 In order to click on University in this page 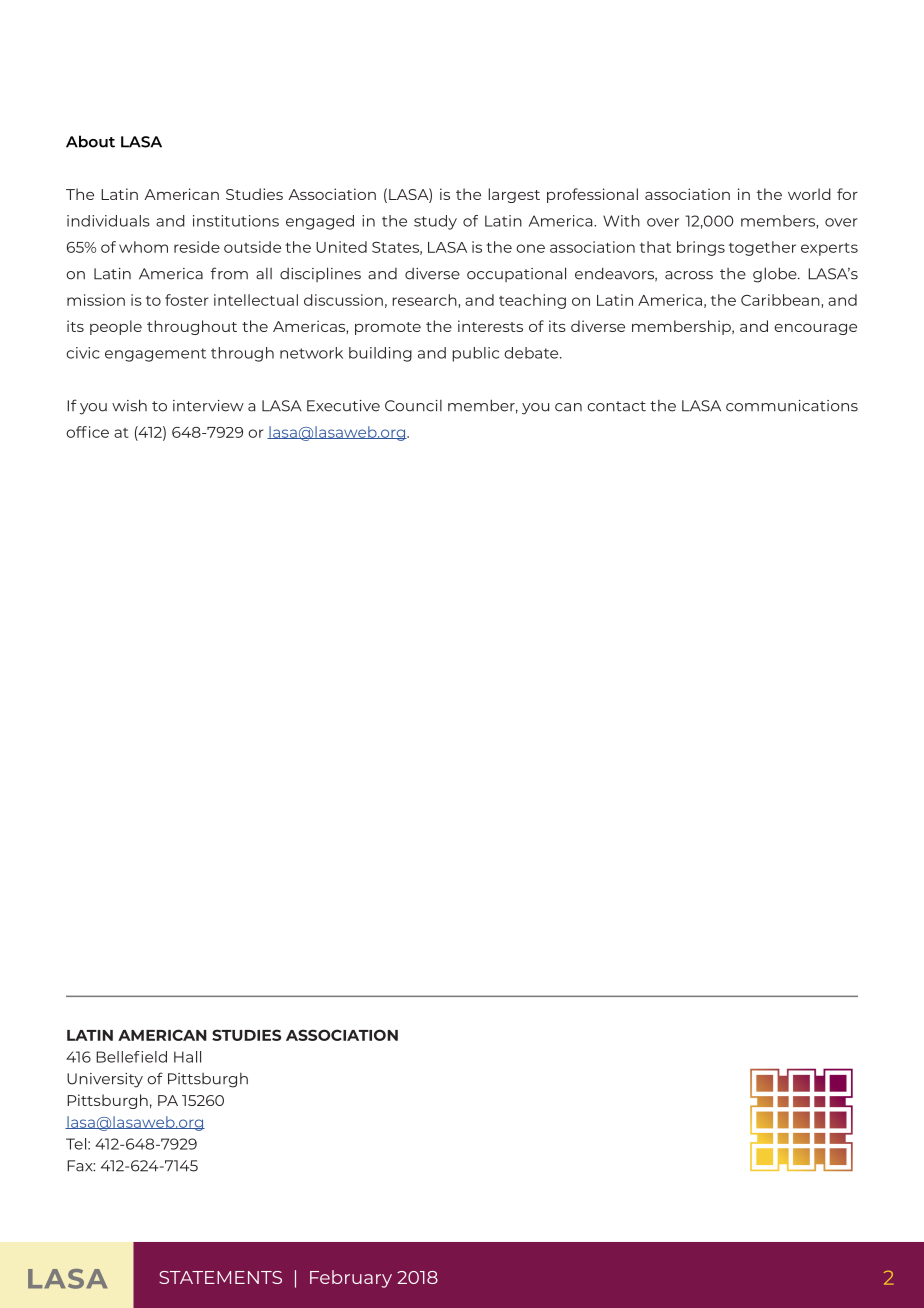, I will do `click(105, 1080)`.
